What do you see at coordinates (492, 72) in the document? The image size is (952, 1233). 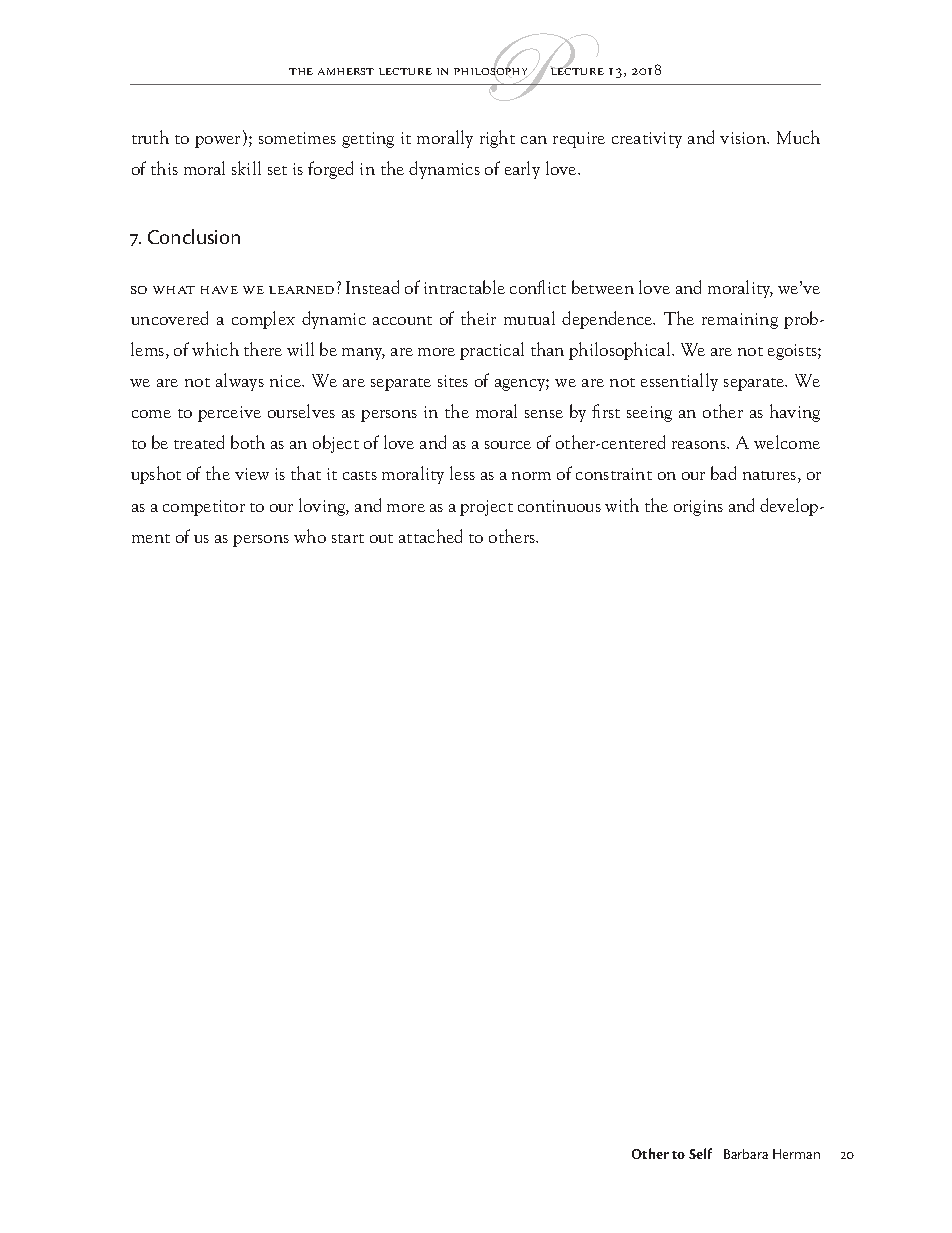 I see `philosophy` at bounding box center [492, 72].
